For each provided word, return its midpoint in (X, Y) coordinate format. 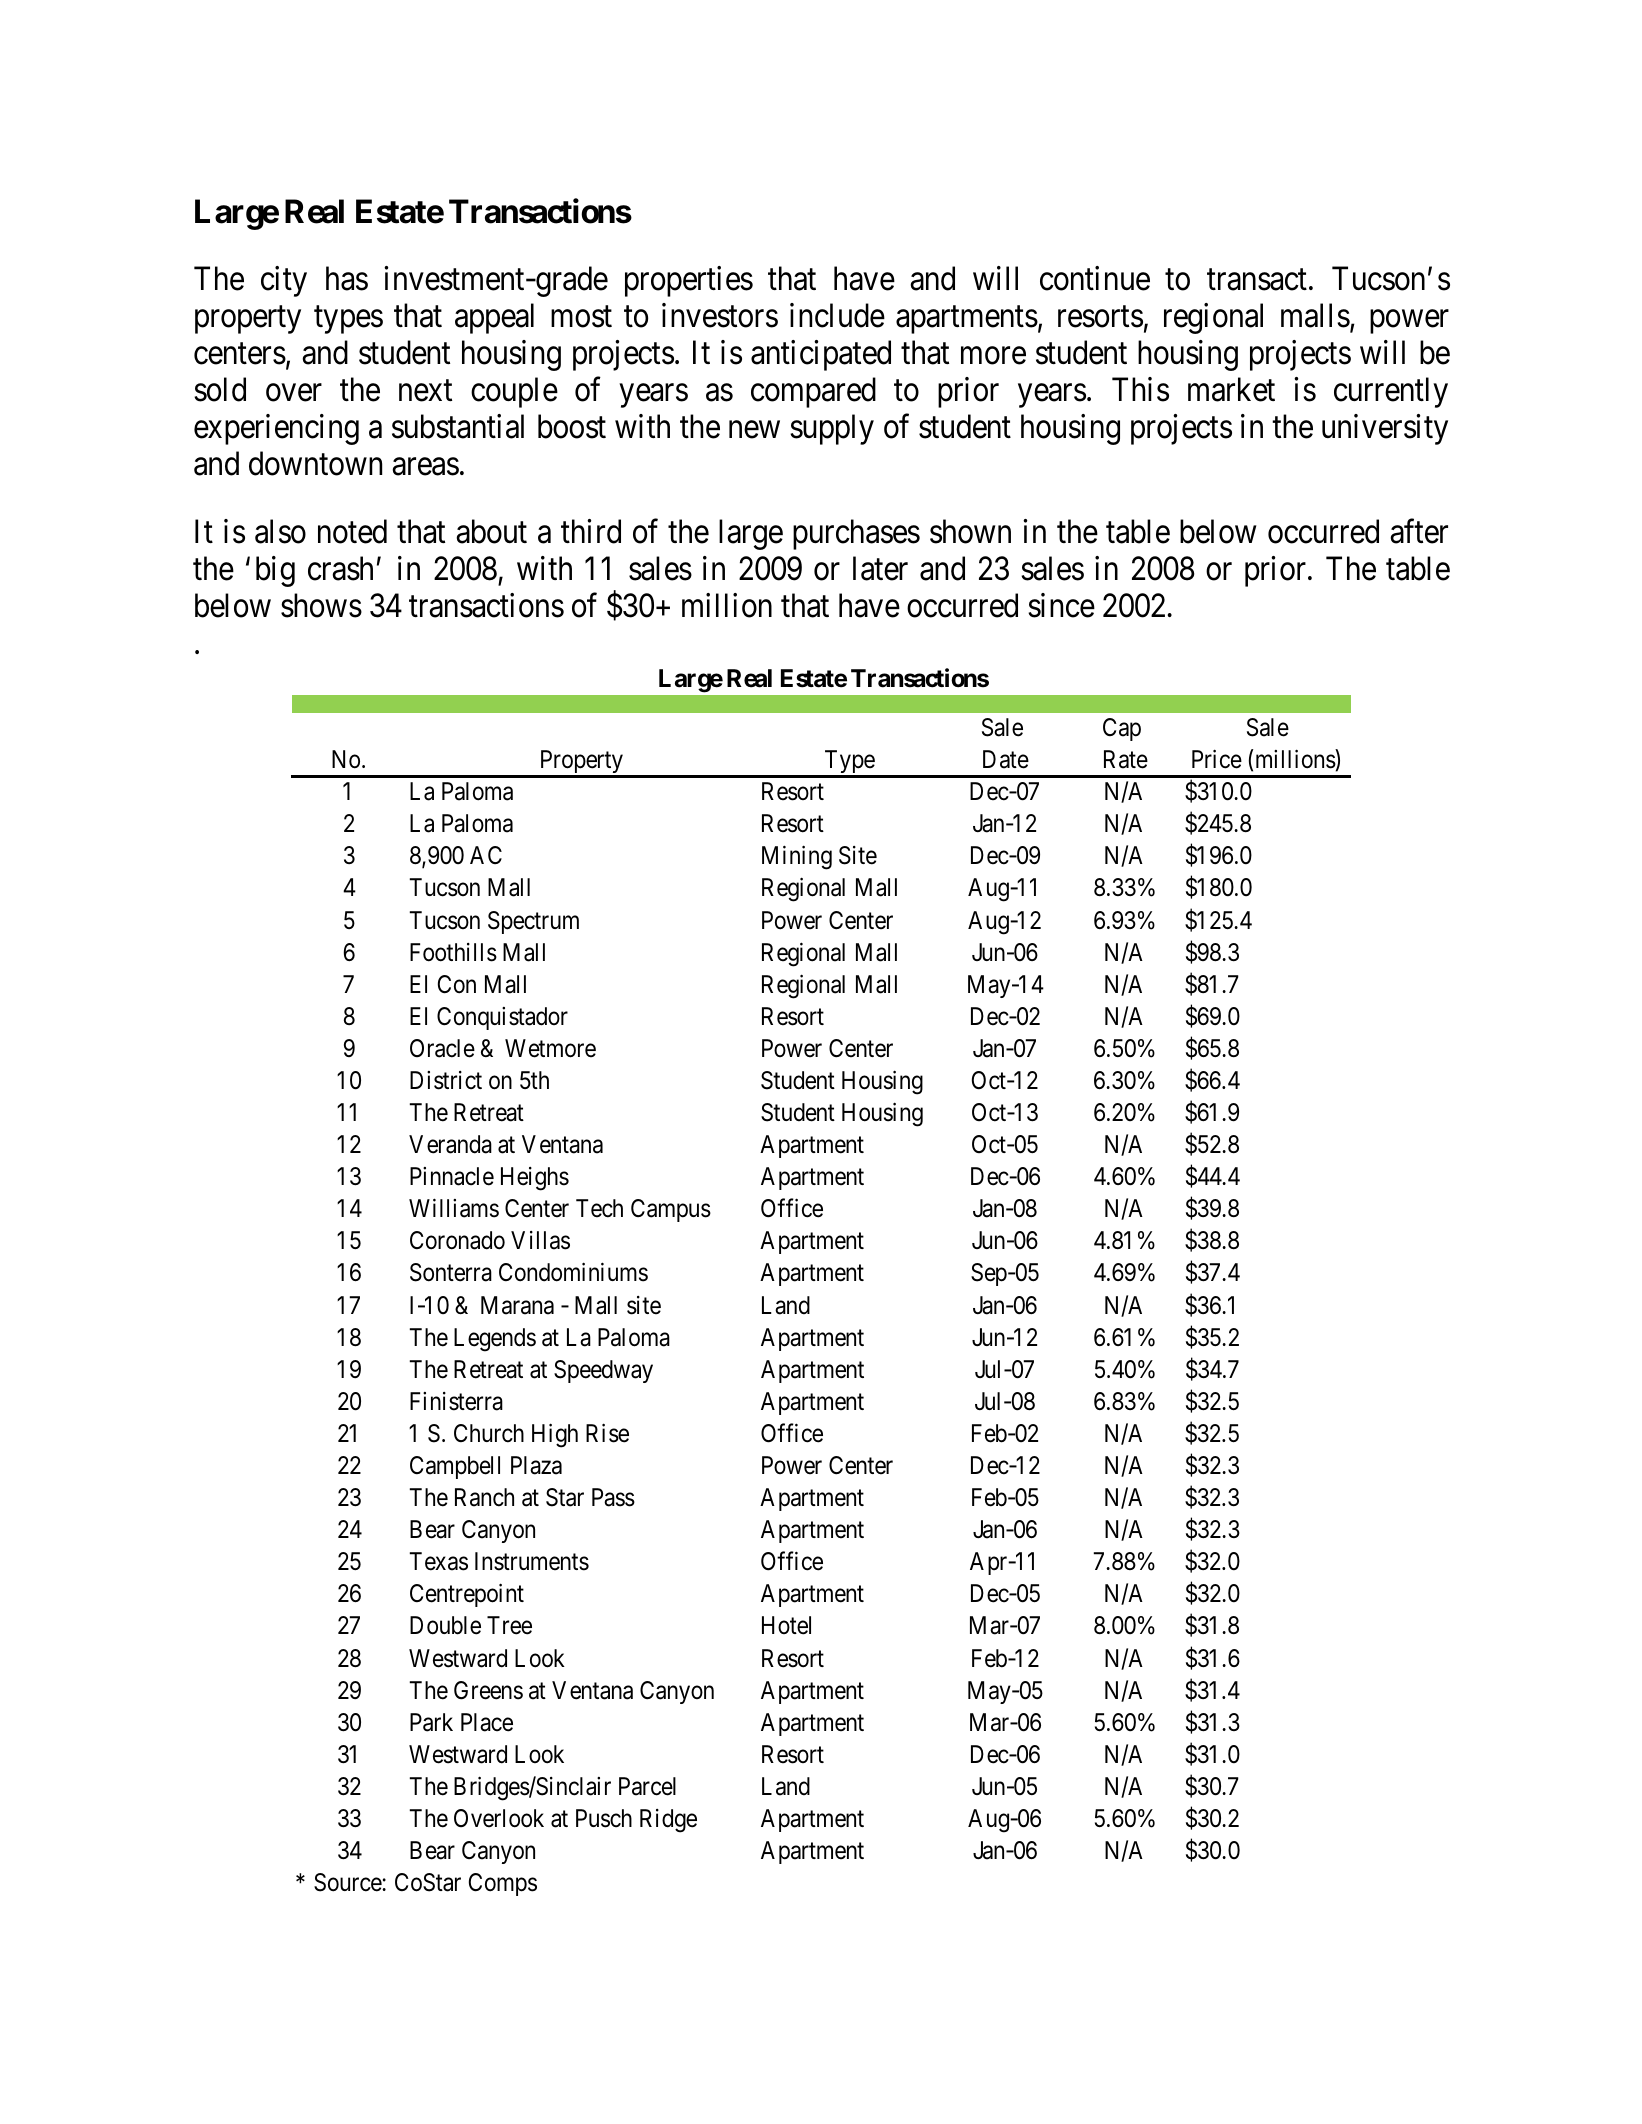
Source (348, 1882)
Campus (671, 1210)
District (446, 1080)
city (284, 281)
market (1231, 389)
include (837, 315)
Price (1217, 759)
